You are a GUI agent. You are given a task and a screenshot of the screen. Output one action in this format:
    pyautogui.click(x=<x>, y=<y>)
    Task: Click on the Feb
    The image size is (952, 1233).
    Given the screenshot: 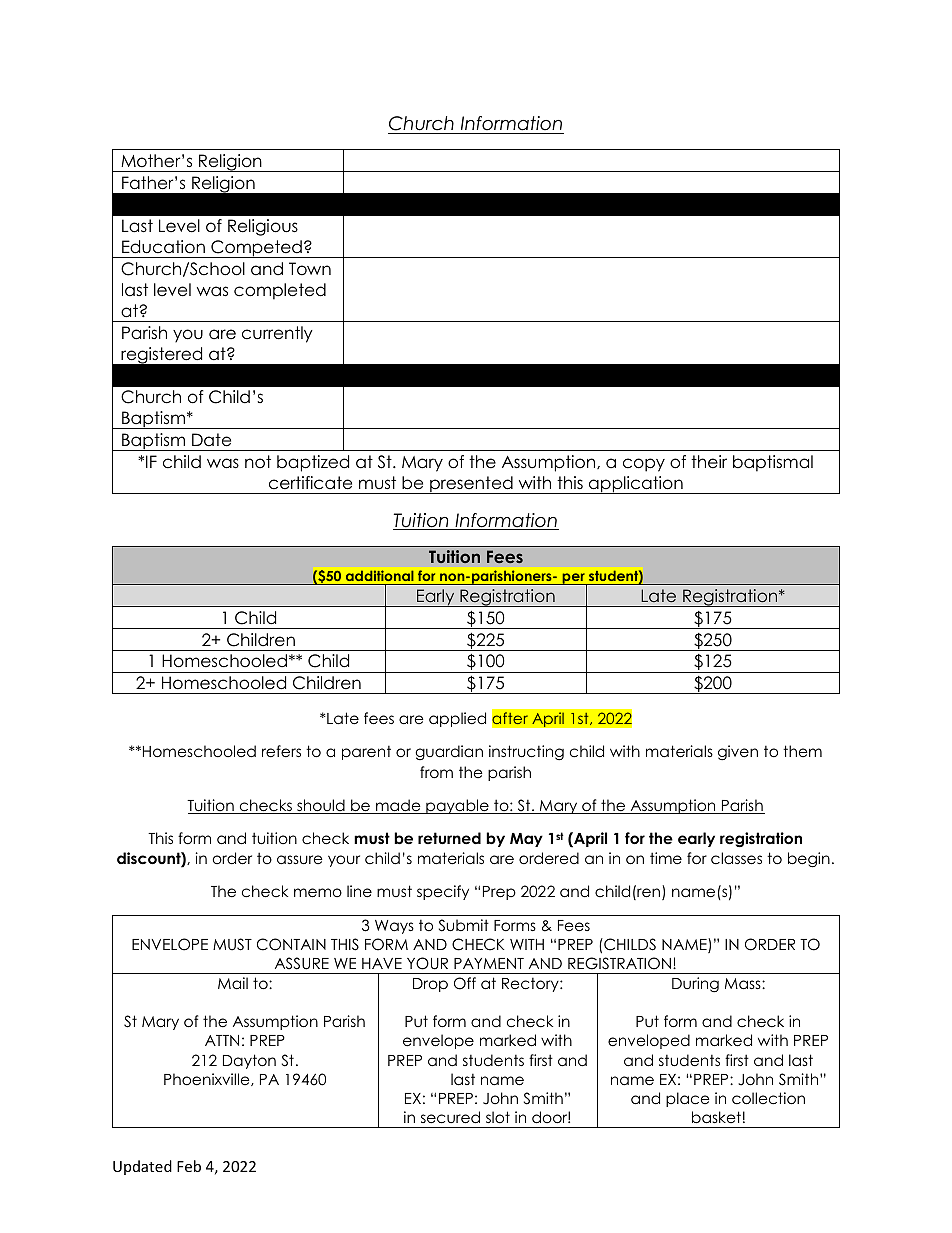 What is the action you would take?
    pyautogui.click(x=189, y=1166)
